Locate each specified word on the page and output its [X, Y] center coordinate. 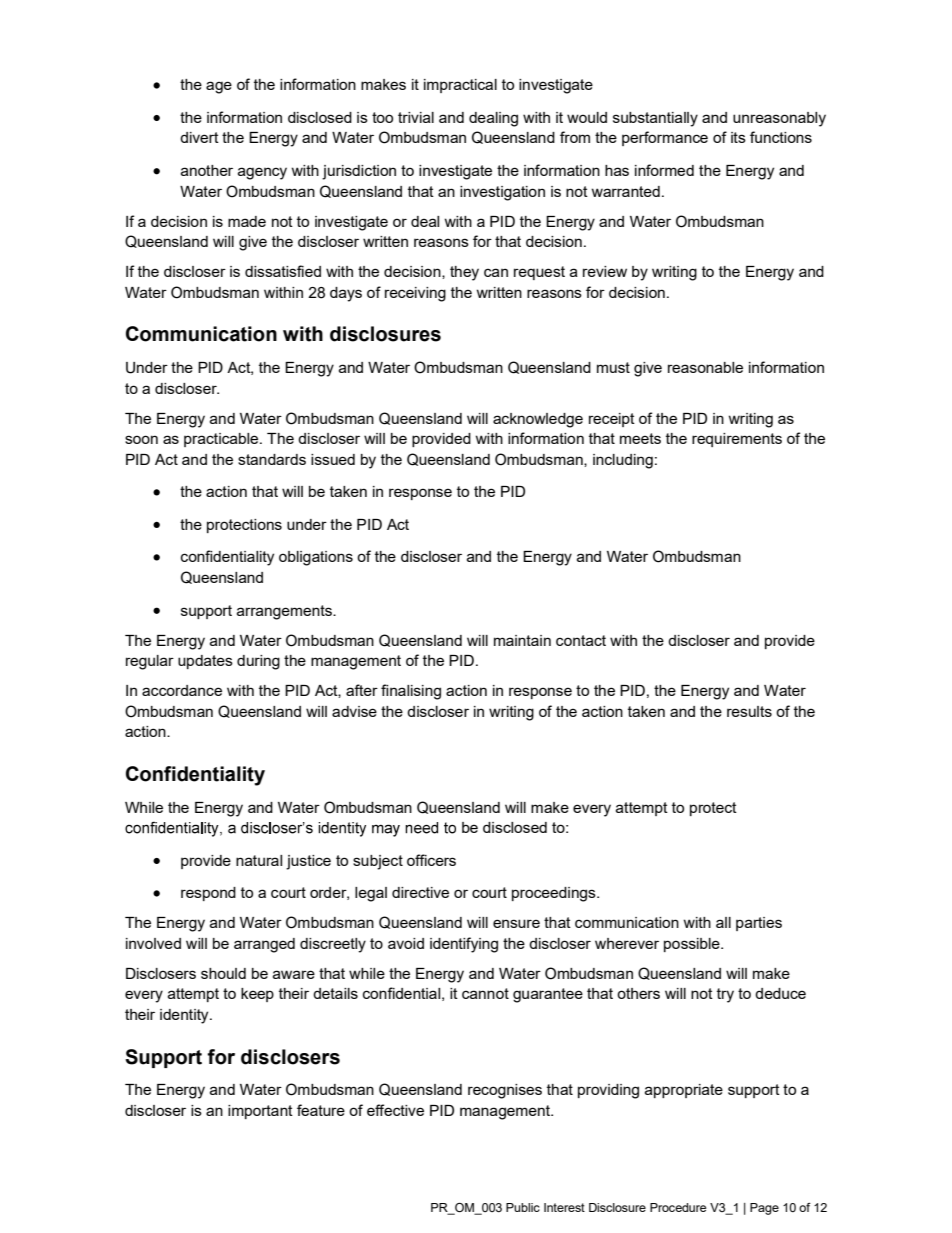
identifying [464, 945]
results [749, 711]
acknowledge [538, 420]
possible [693, 945]
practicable [222, 440]
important [260, 1112]
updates [205, 662]
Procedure [678, 1207]
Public [523, 1207]
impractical [460, 86]
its [738, 137]
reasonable [705, 367]
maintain [522, 640]
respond [208, 894]
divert [199, 137]
